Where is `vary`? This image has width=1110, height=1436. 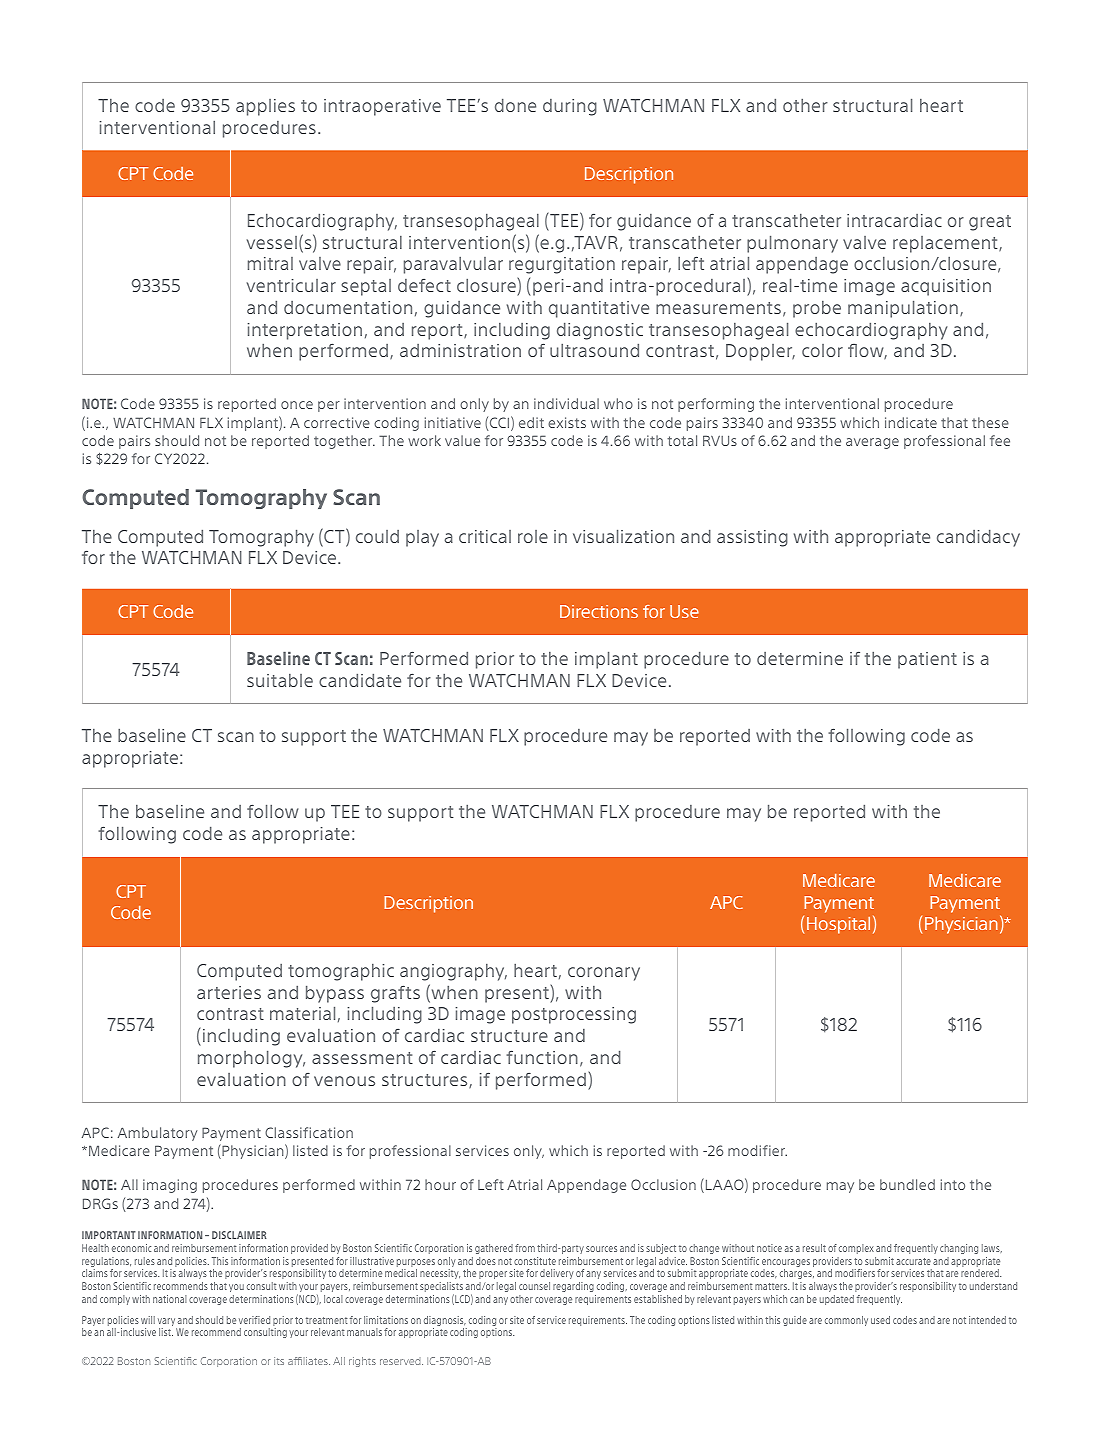 vary is located at coordinates (167, 1323).
